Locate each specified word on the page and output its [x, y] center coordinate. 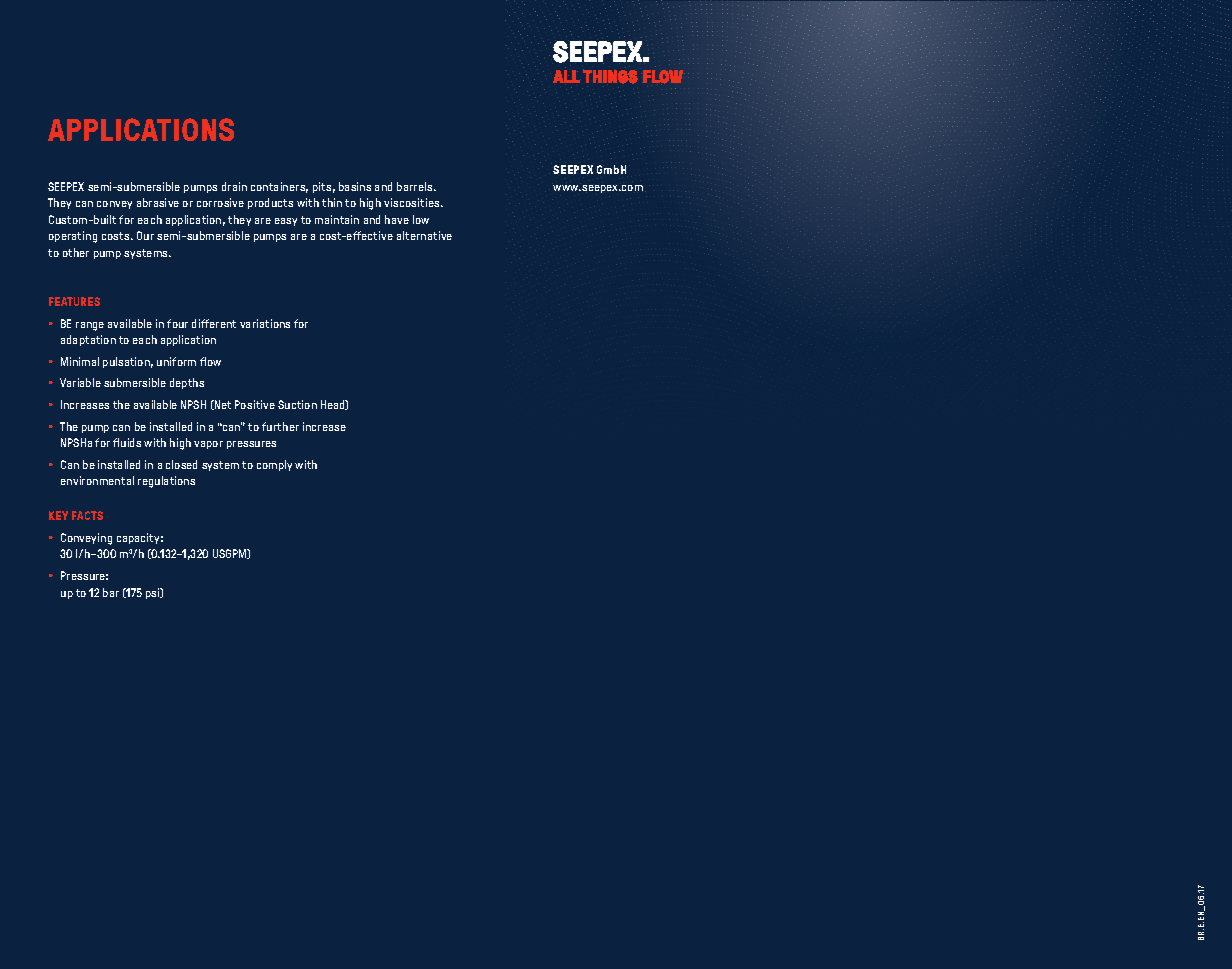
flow [210, 361]
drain [234, 186]
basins [355, 186]
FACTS [87, 515]
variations [265, 323]
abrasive [158, 202]
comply [274, 465]
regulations [166, 482]
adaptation [88, 340]
